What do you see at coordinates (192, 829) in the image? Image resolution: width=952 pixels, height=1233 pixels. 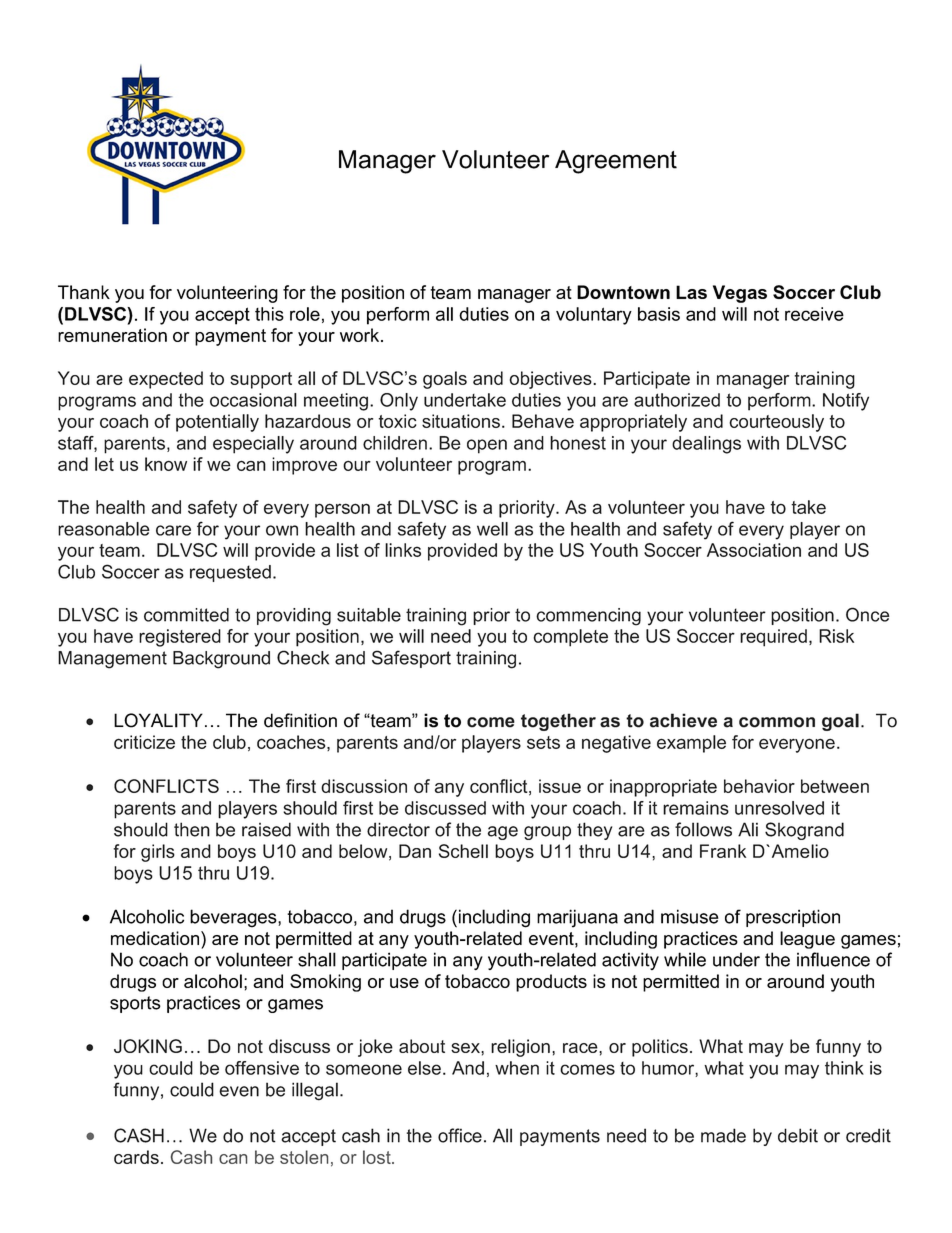 I see `then` at bounding box center [192, 829].
